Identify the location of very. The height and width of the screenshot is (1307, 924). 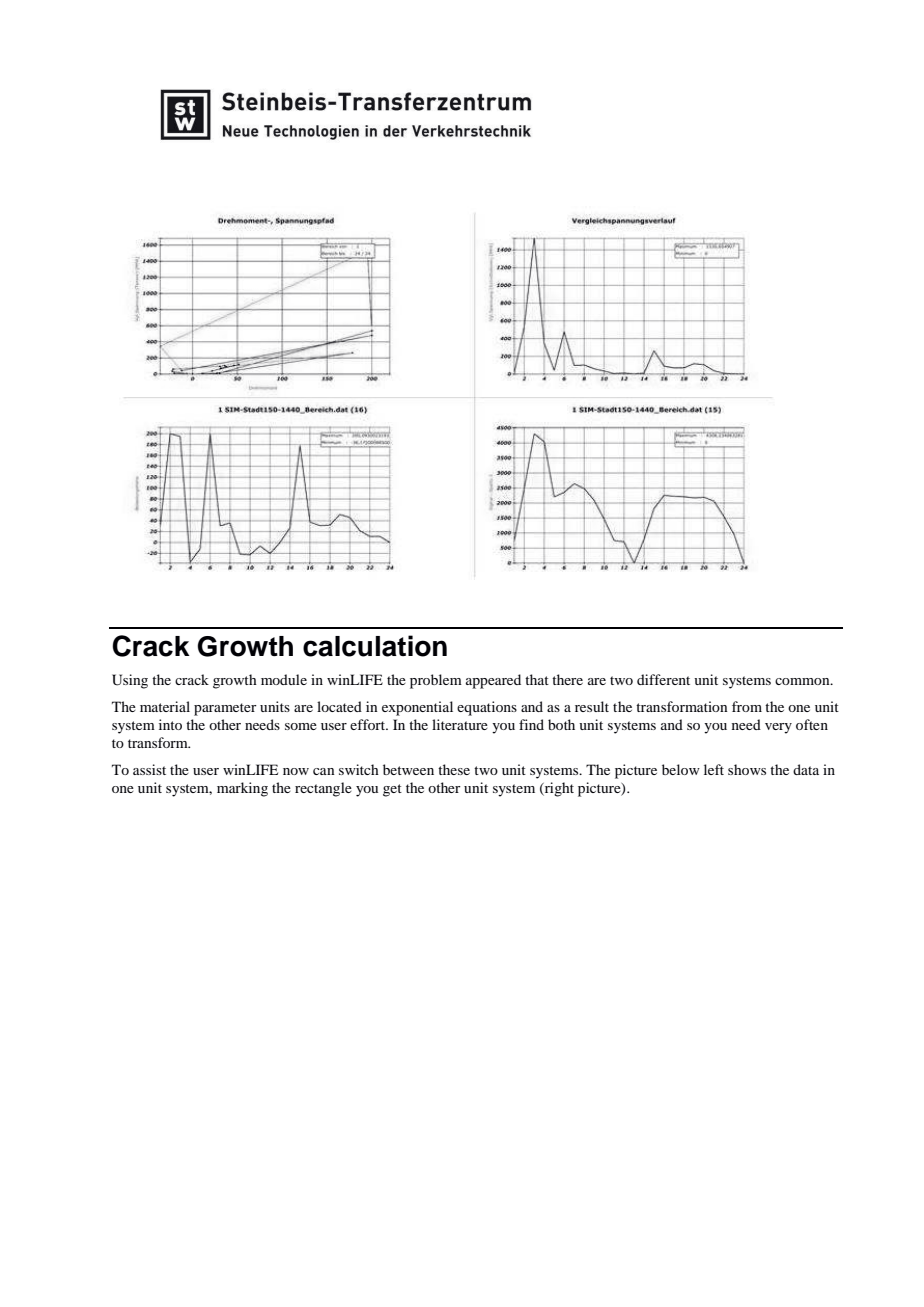
(778, 728).
